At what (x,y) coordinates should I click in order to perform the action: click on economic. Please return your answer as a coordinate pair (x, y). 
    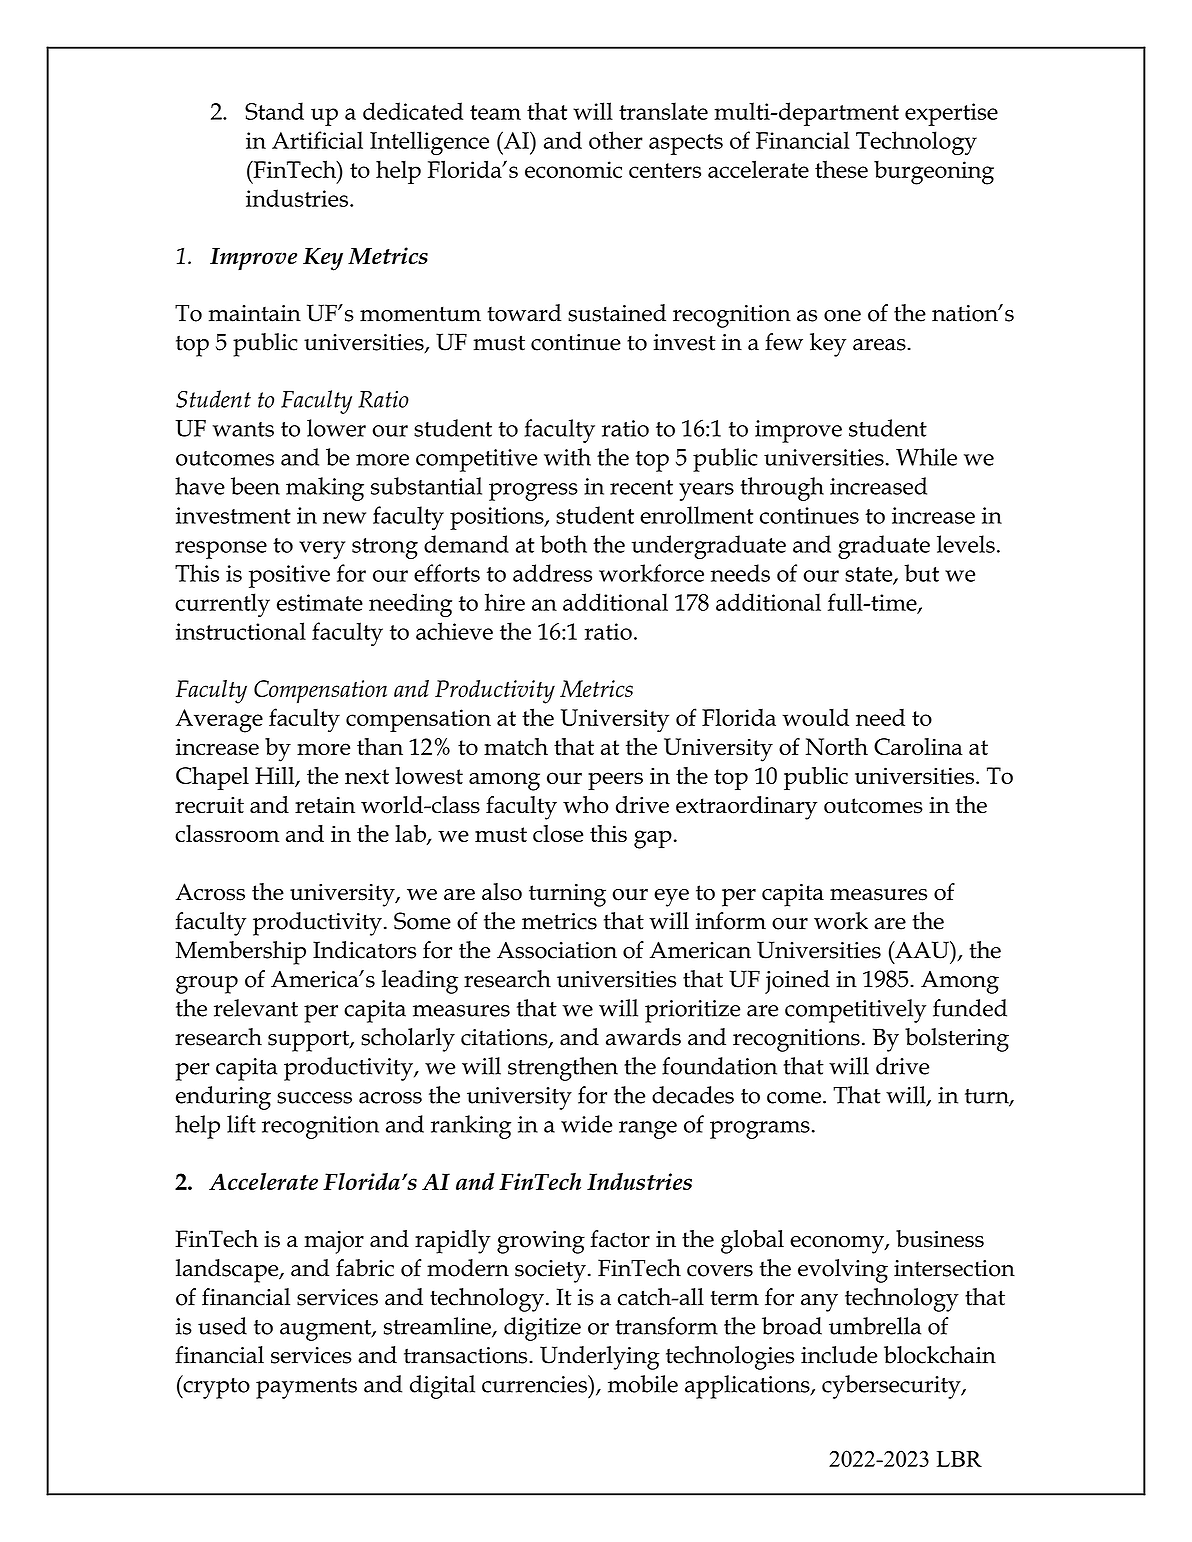
    Looking at the image, I should click on (573, 169).
